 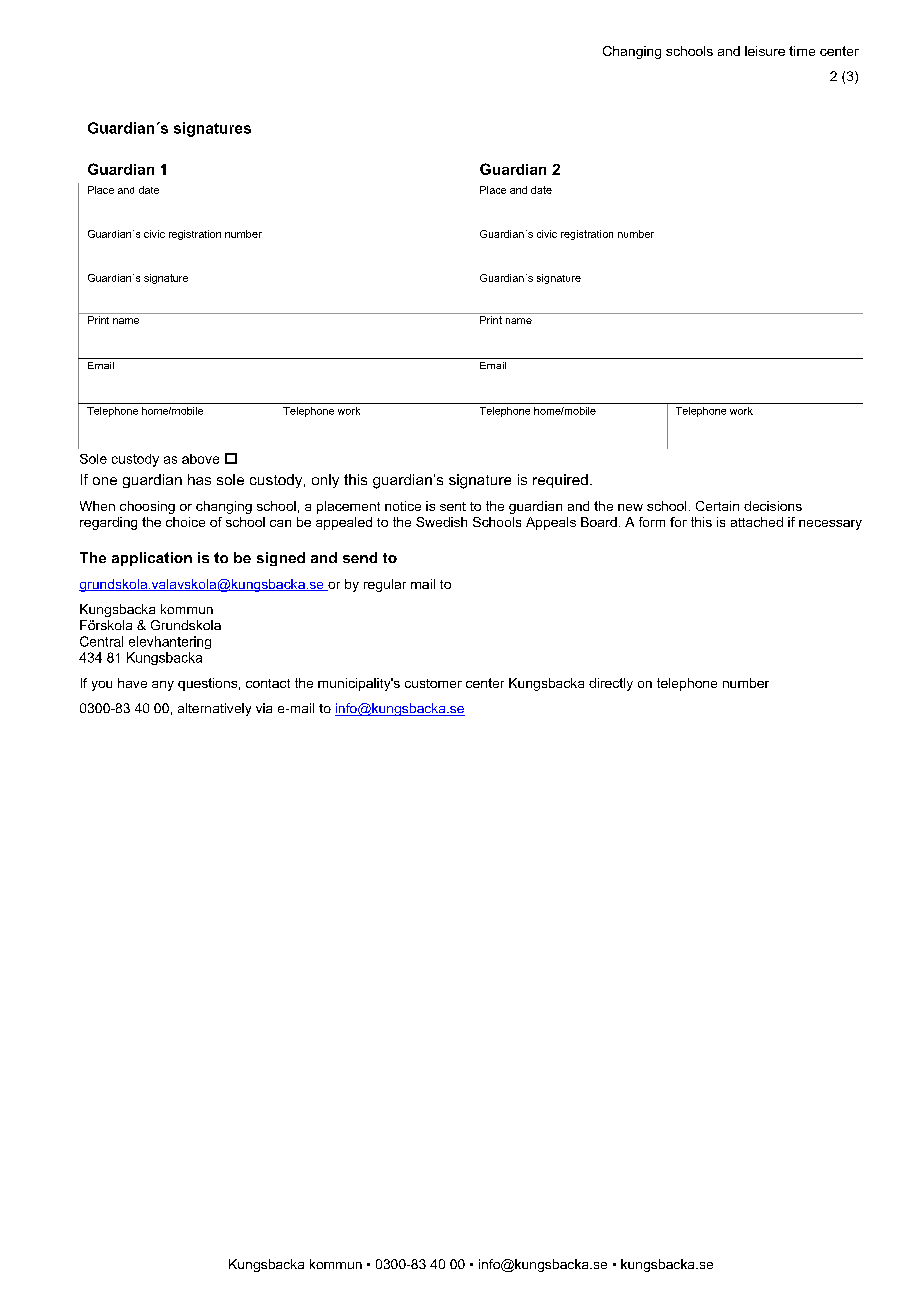 What do you see at coordinates (802, 51) in the page?
I see `time` at bounding box center [802, 51].
